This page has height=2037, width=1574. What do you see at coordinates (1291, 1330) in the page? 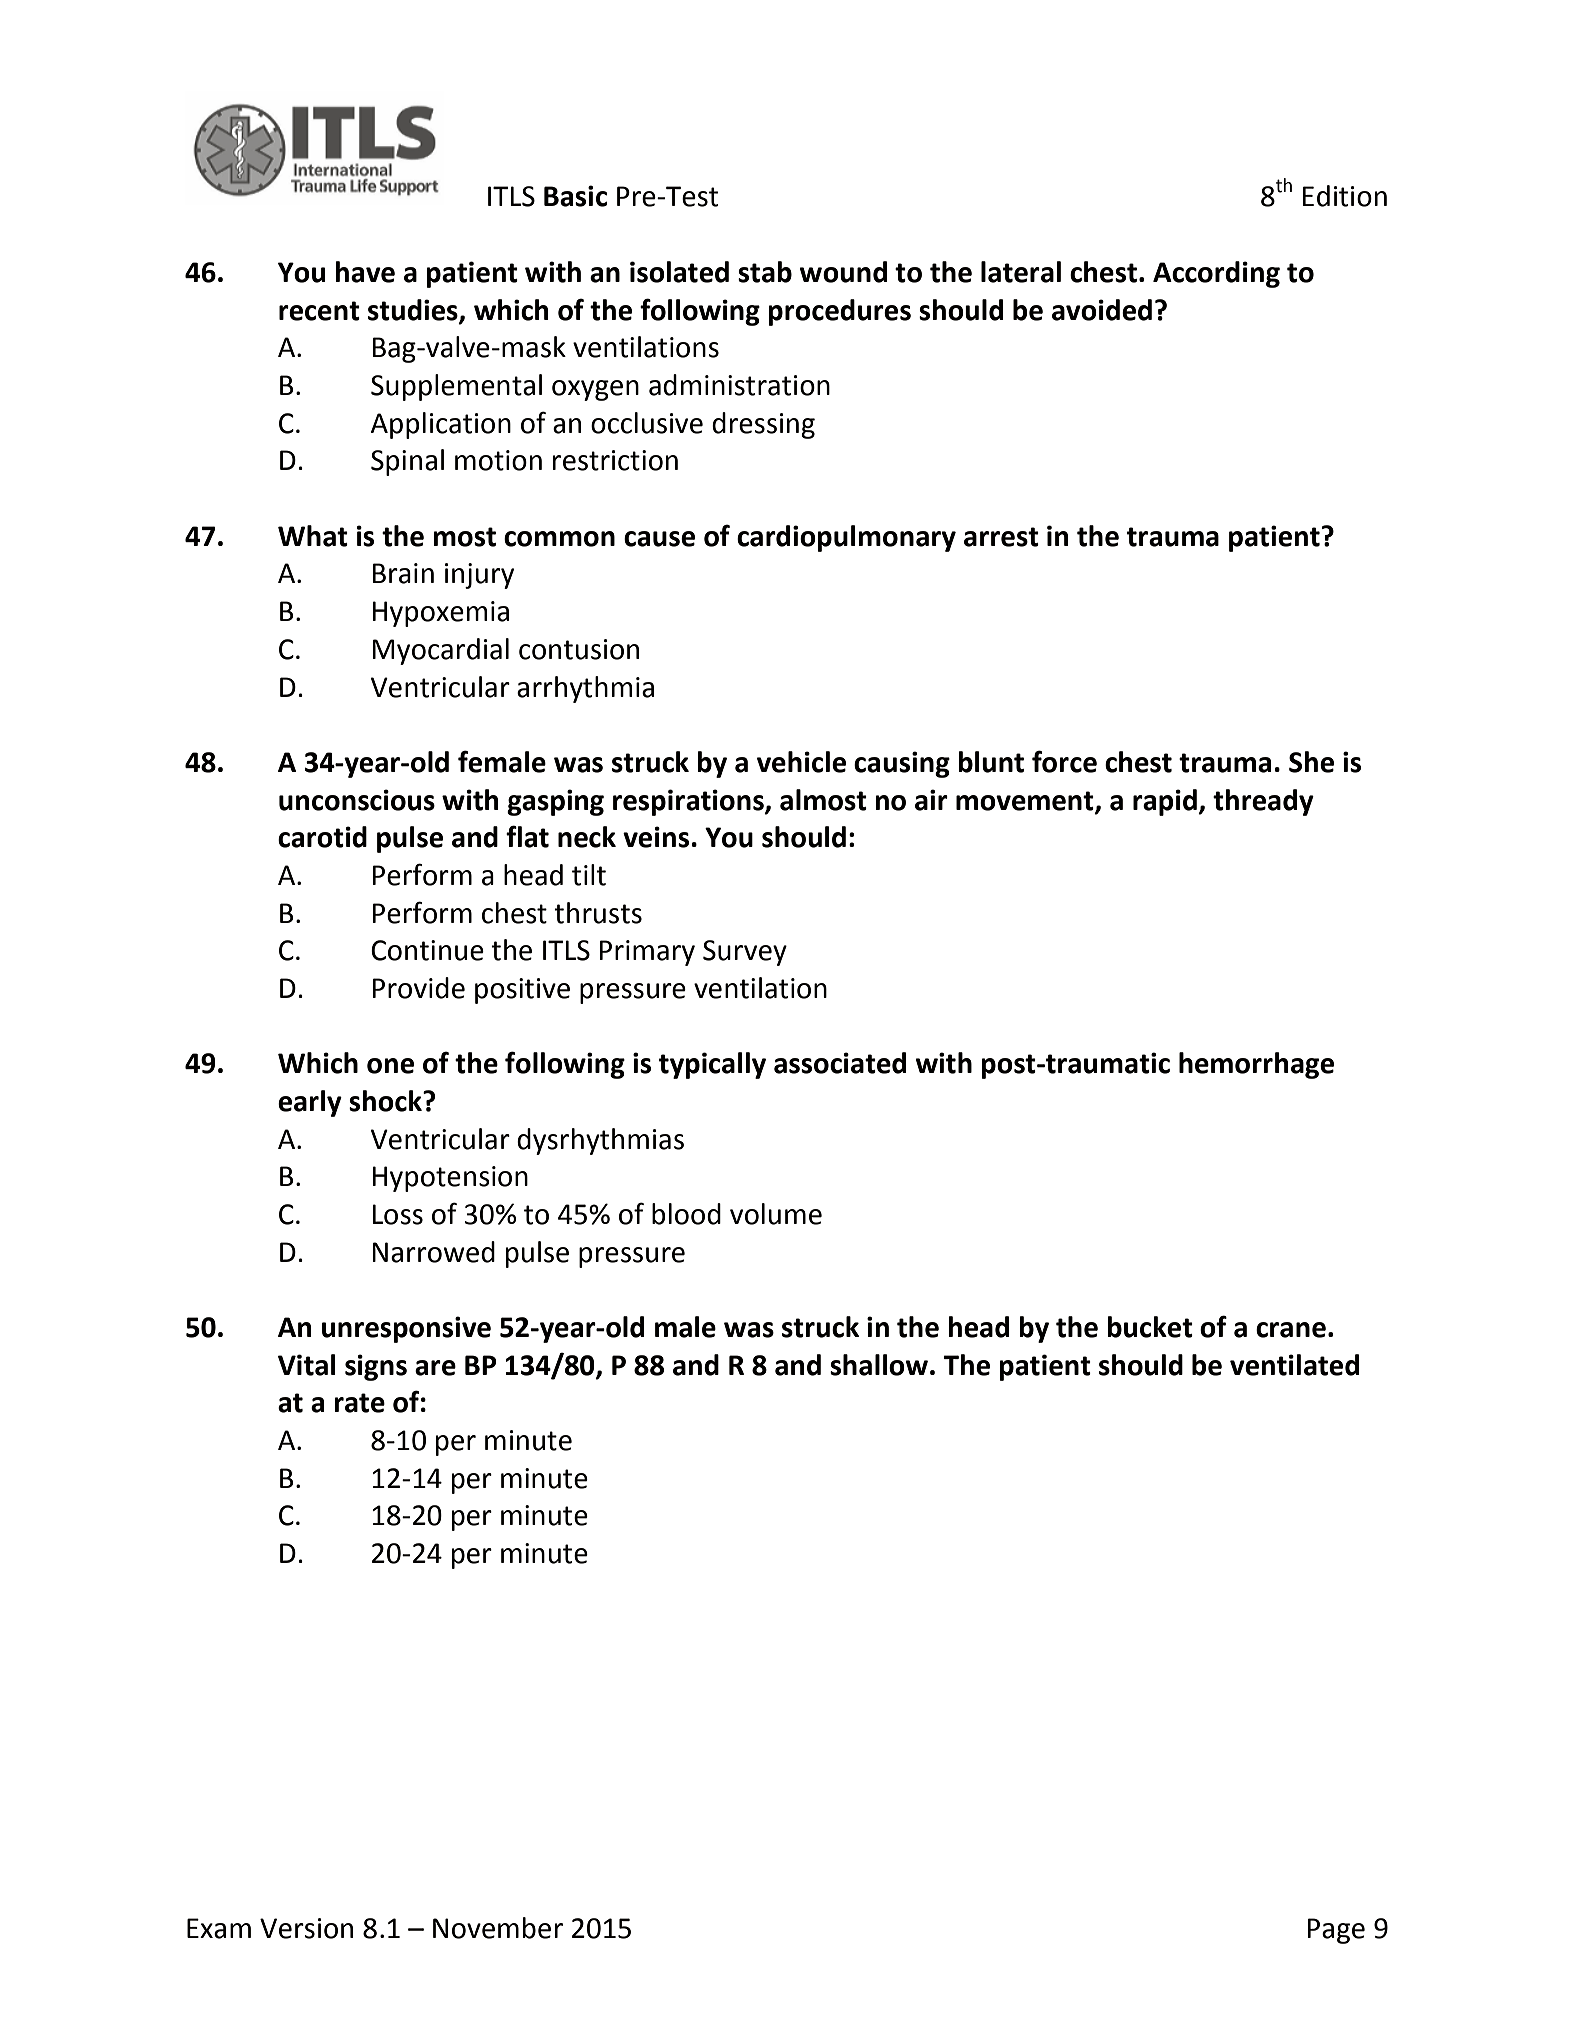
I see `crane` at bounding box center [1291, 1330].
